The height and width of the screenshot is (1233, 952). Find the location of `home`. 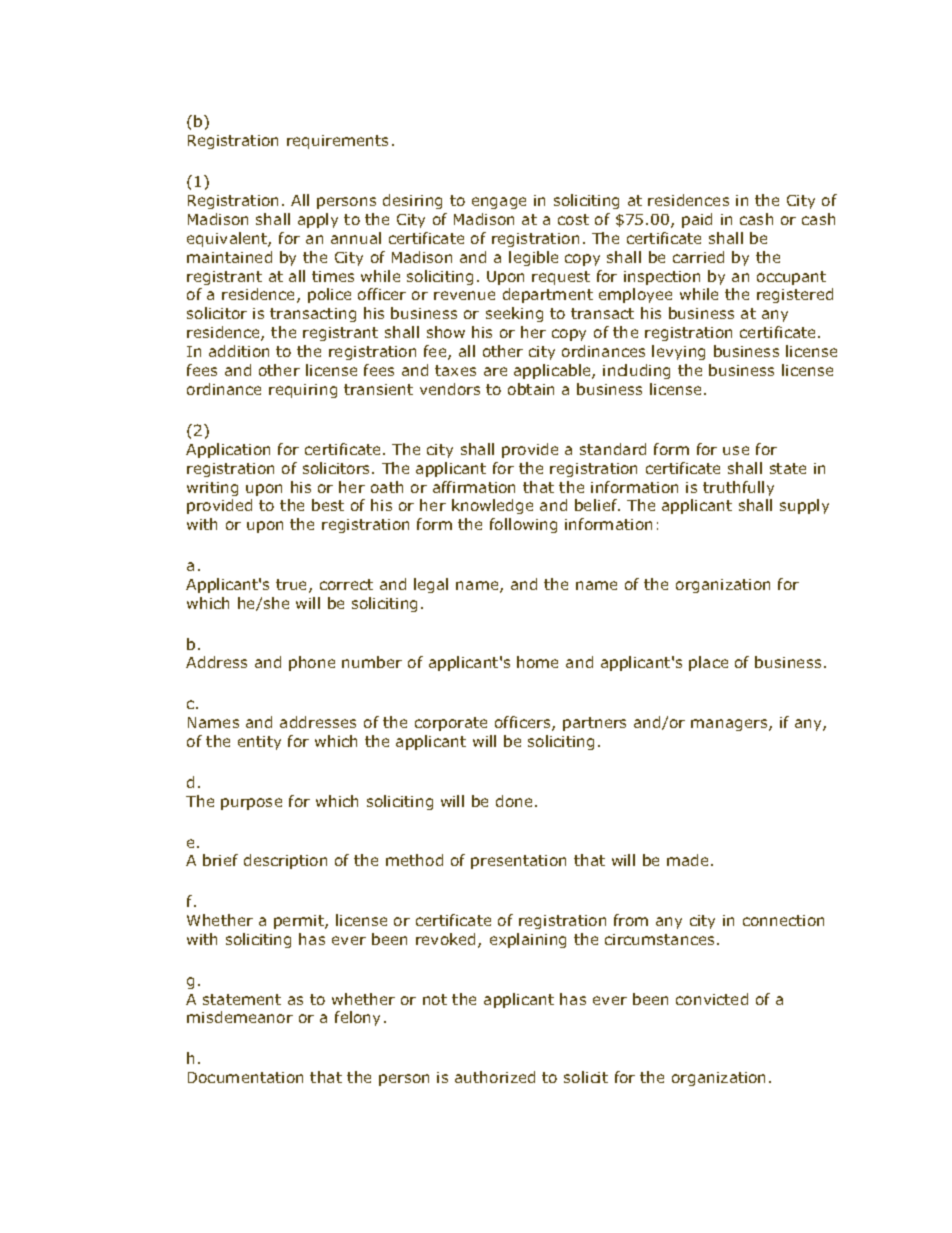

home is located at coordinates (537, 662).
